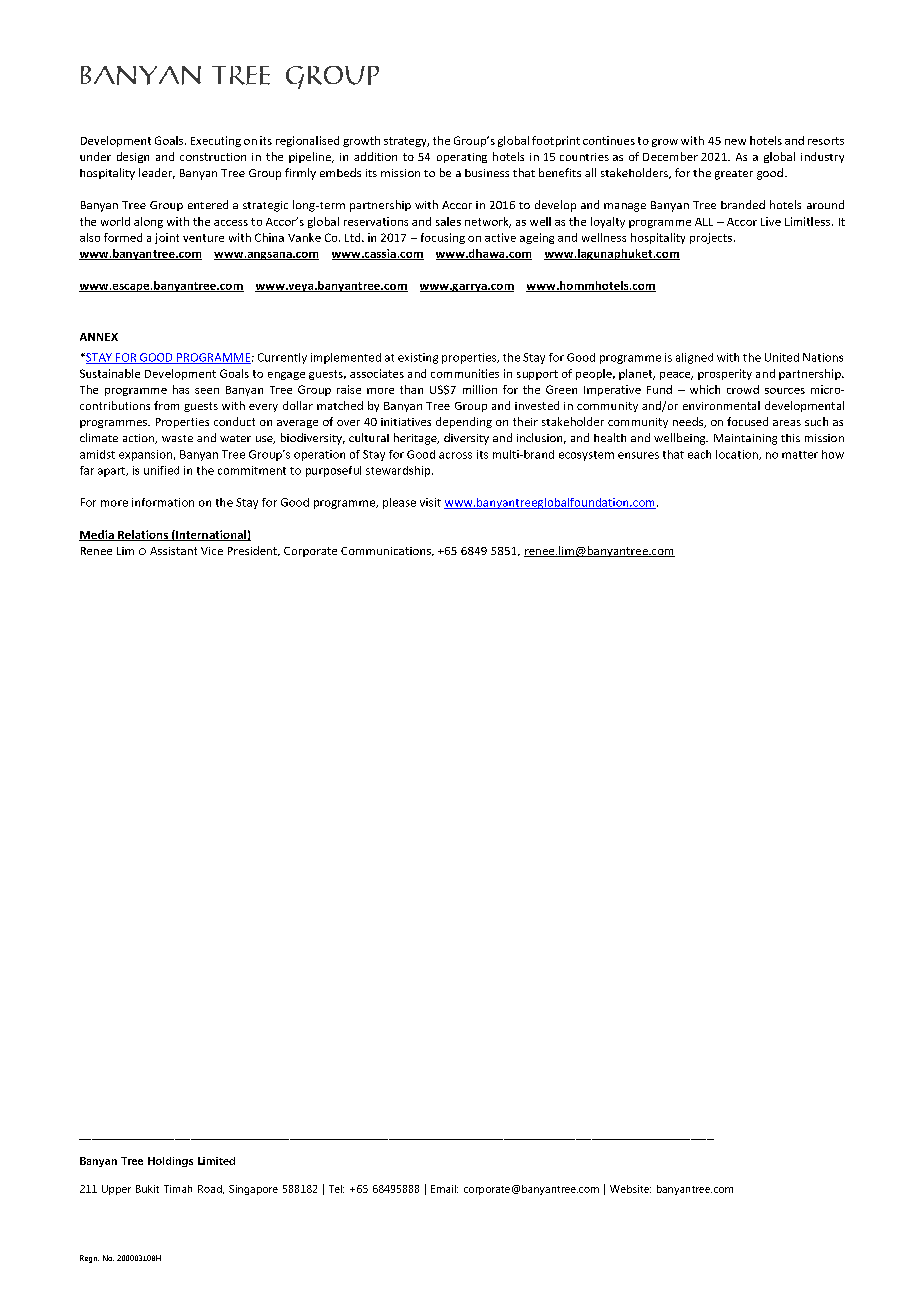 The image size is (924, 1308). I want to click on location, so click(738, 455).
